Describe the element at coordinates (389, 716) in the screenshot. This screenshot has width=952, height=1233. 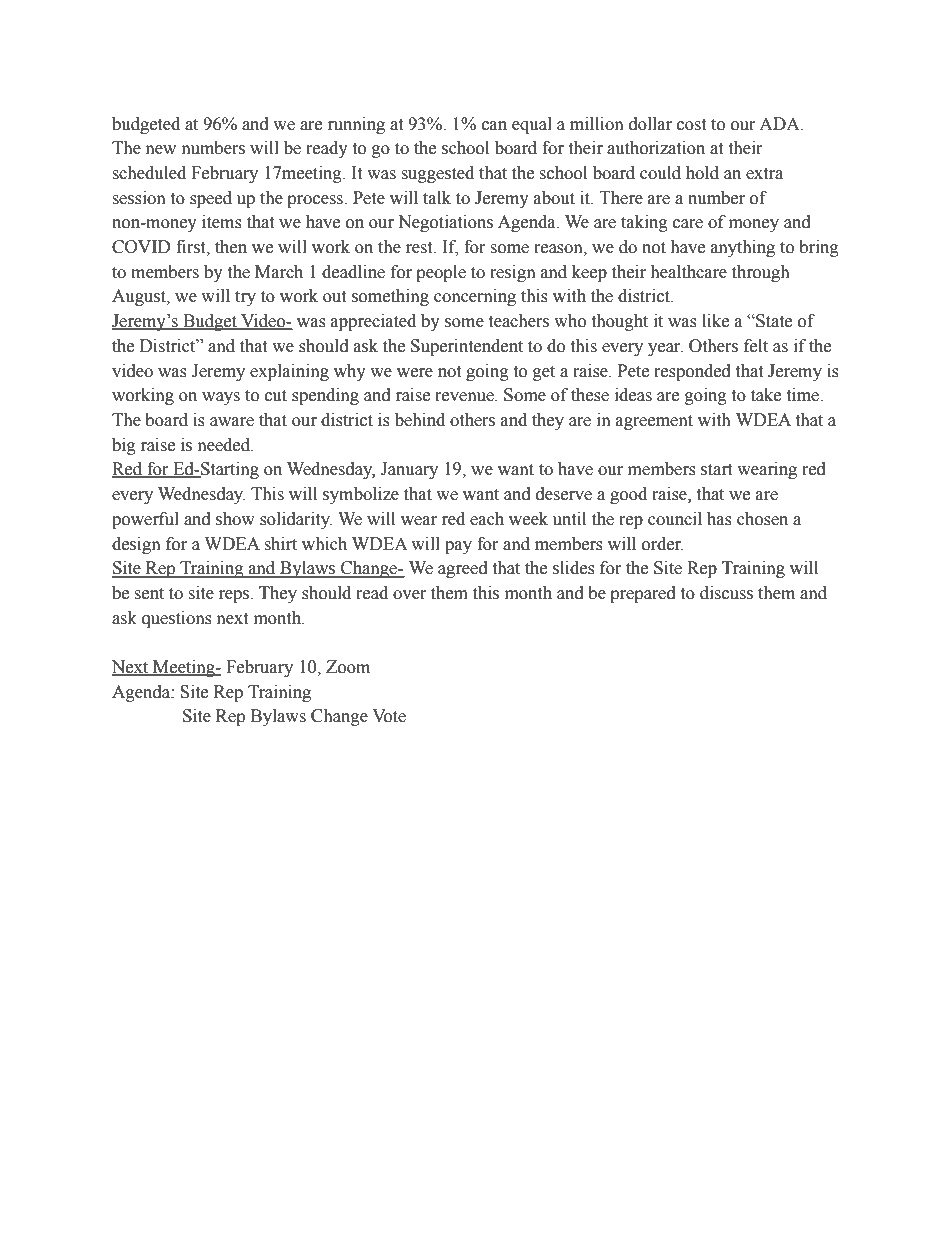
I see `Vote` at that location.
